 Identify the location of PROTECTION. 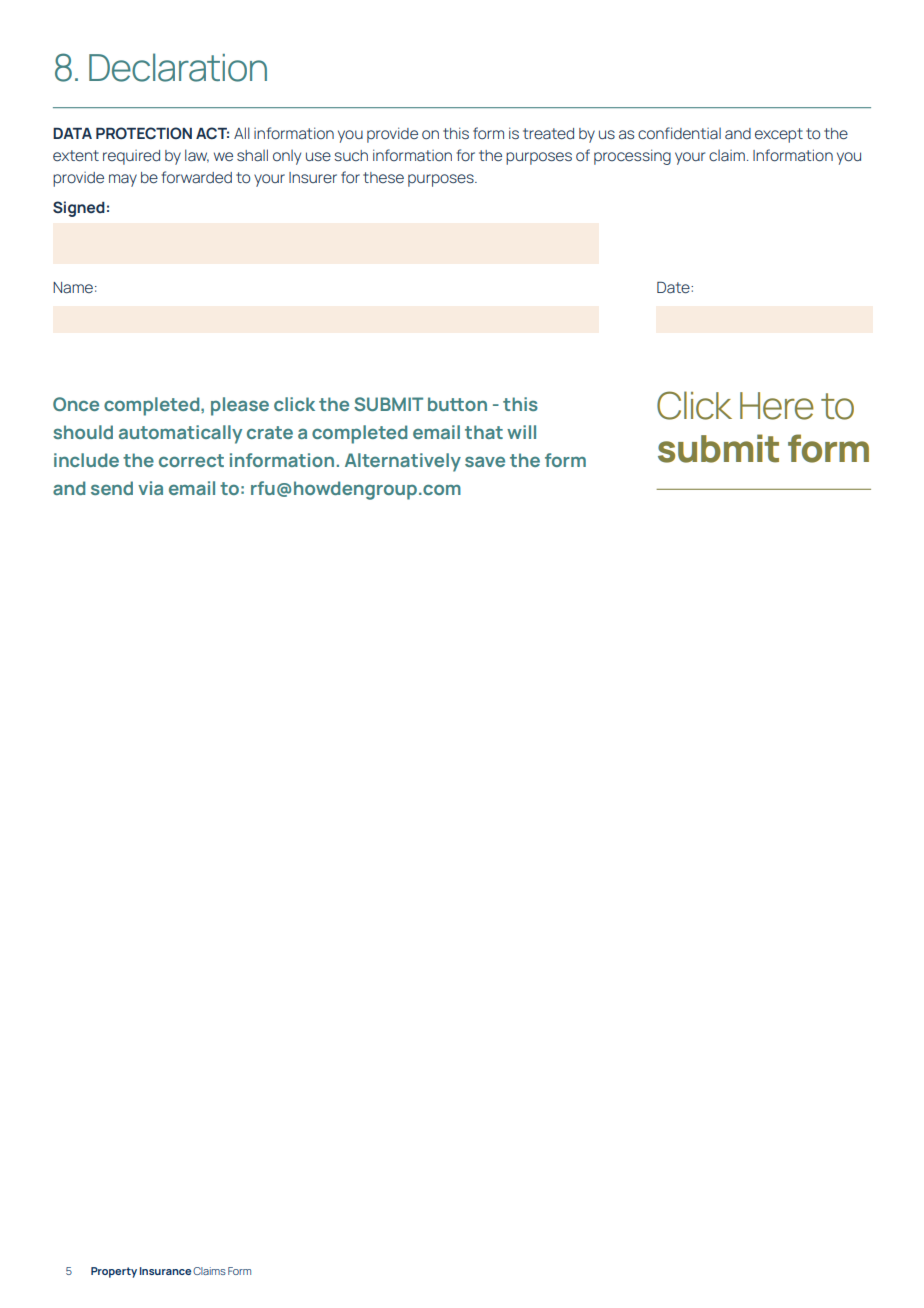
(144, 133).
